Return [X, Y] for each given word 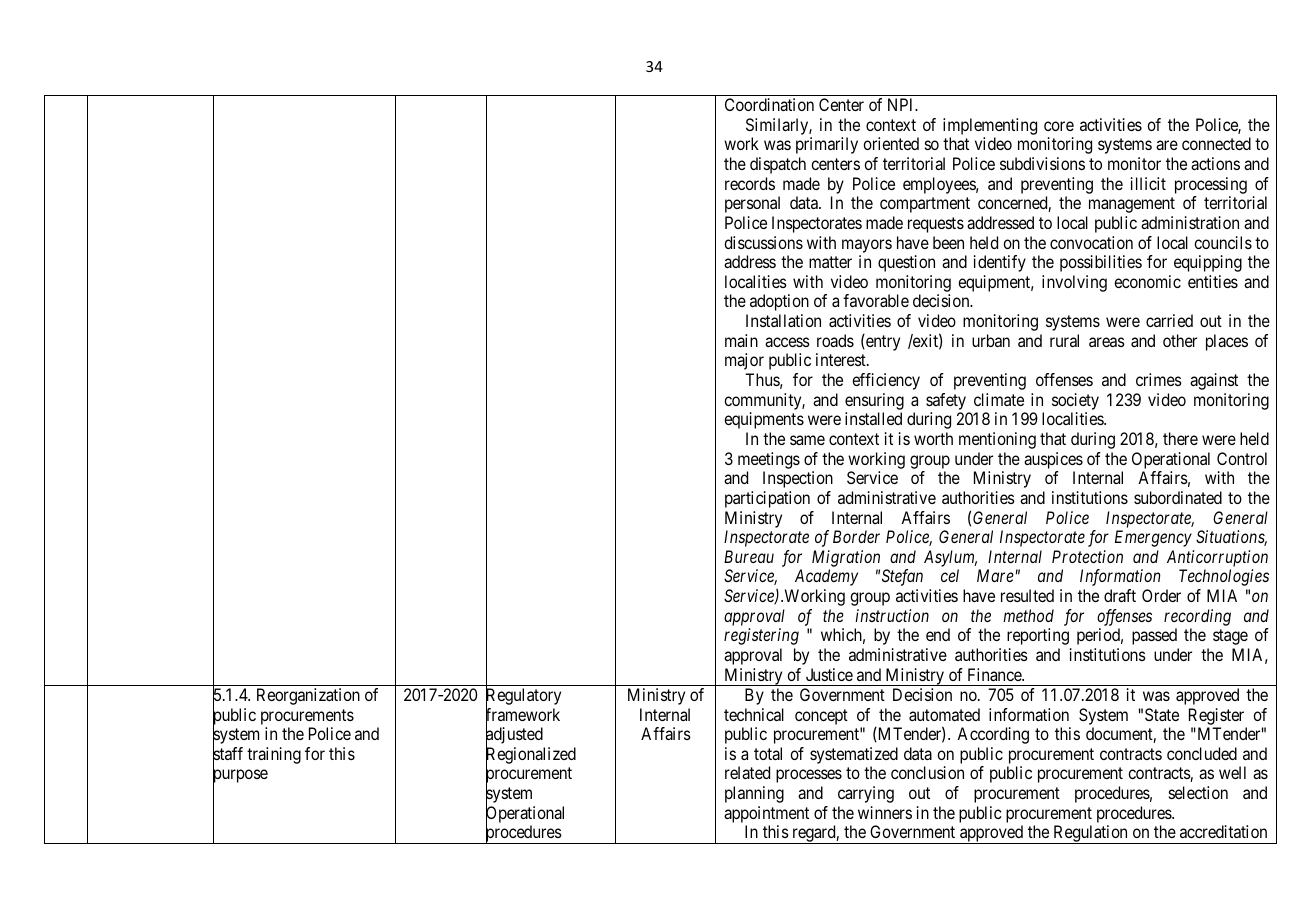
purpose [240, 778]
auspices [1053, 460]
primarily [827, 145]
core [1059, 126]
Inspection [798, 479]
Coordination [769, 104]
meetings [769, 460]
